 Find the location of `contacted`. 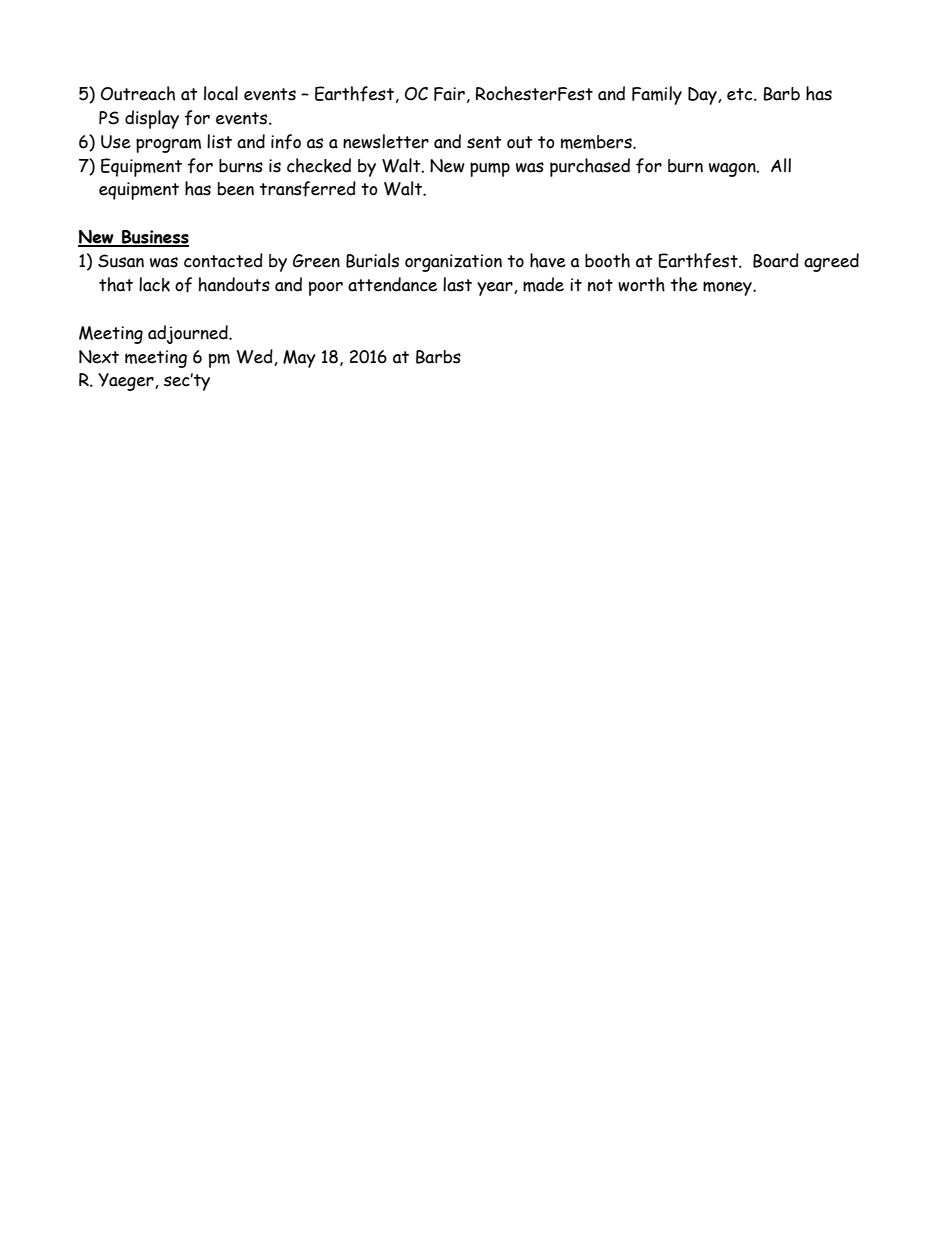

contacted is located at coordinates (223, 260).
